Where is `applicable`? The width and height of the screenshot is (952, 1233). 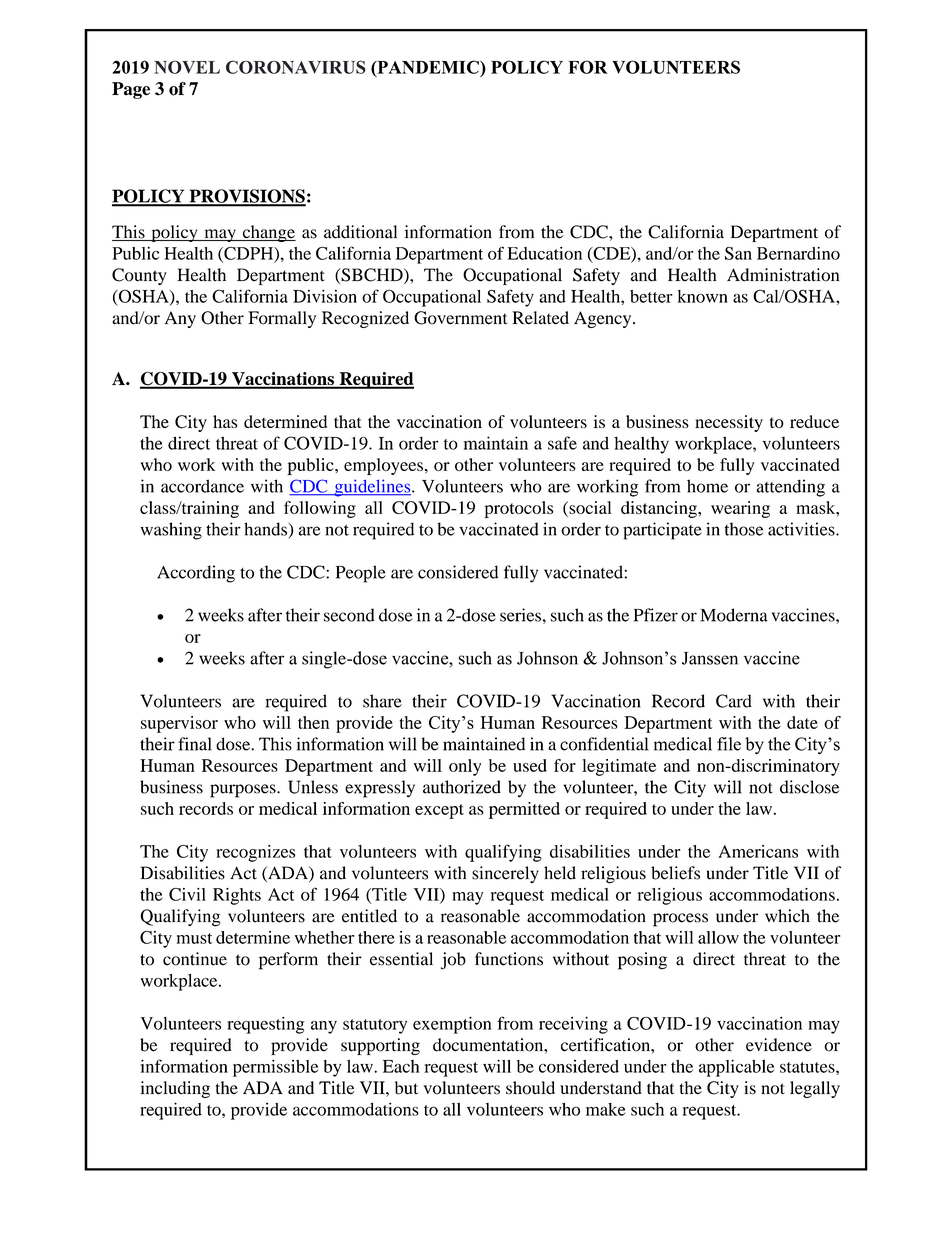 applicable is located at coordinates (736, 1068).
